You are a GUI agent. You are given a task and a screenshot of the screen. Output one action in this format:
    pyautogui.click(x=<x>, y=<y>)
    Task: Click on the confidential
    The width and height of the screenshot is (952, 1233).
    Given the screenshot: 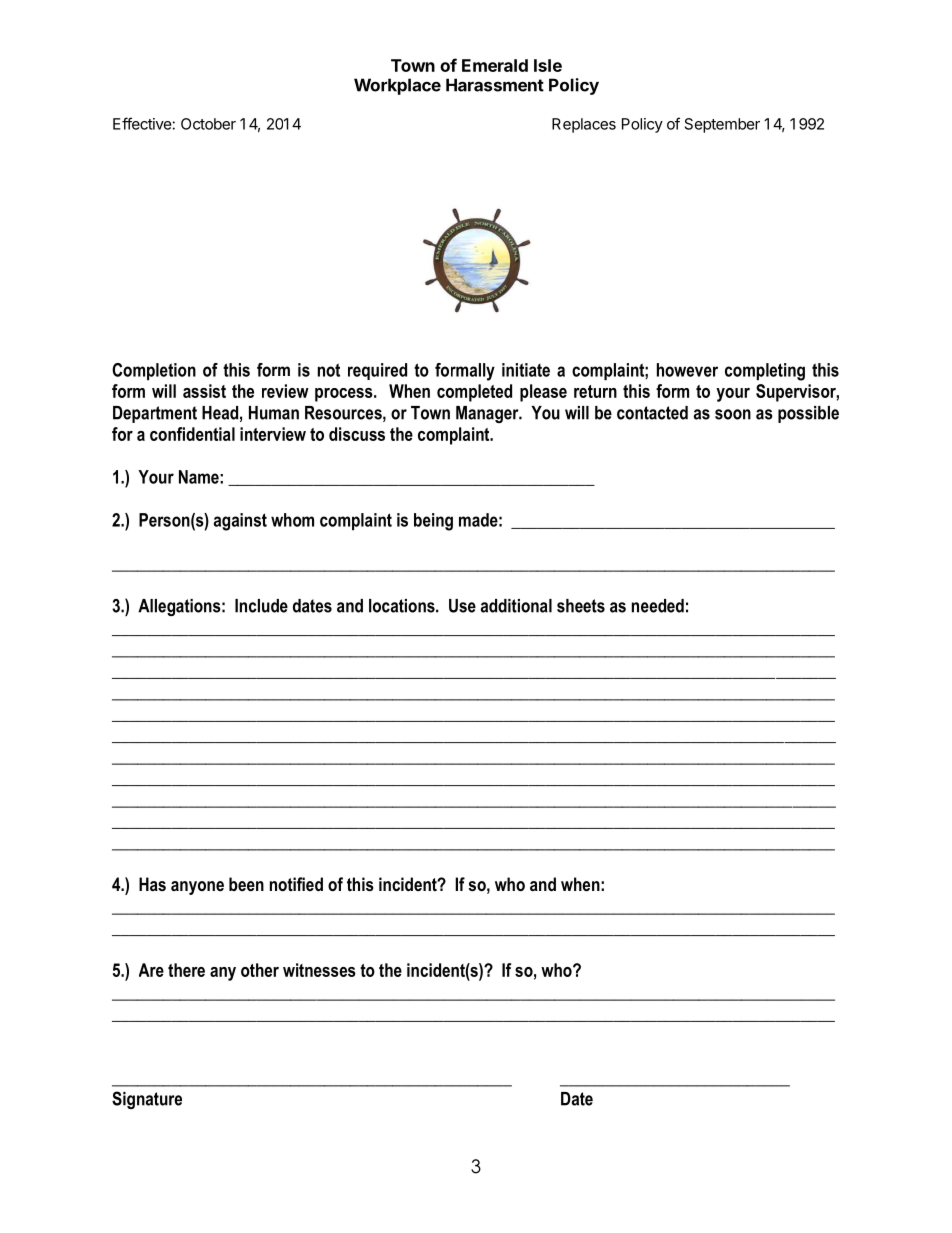 What is the action you would take?
    pyautogui.click(x=192, y=434)
